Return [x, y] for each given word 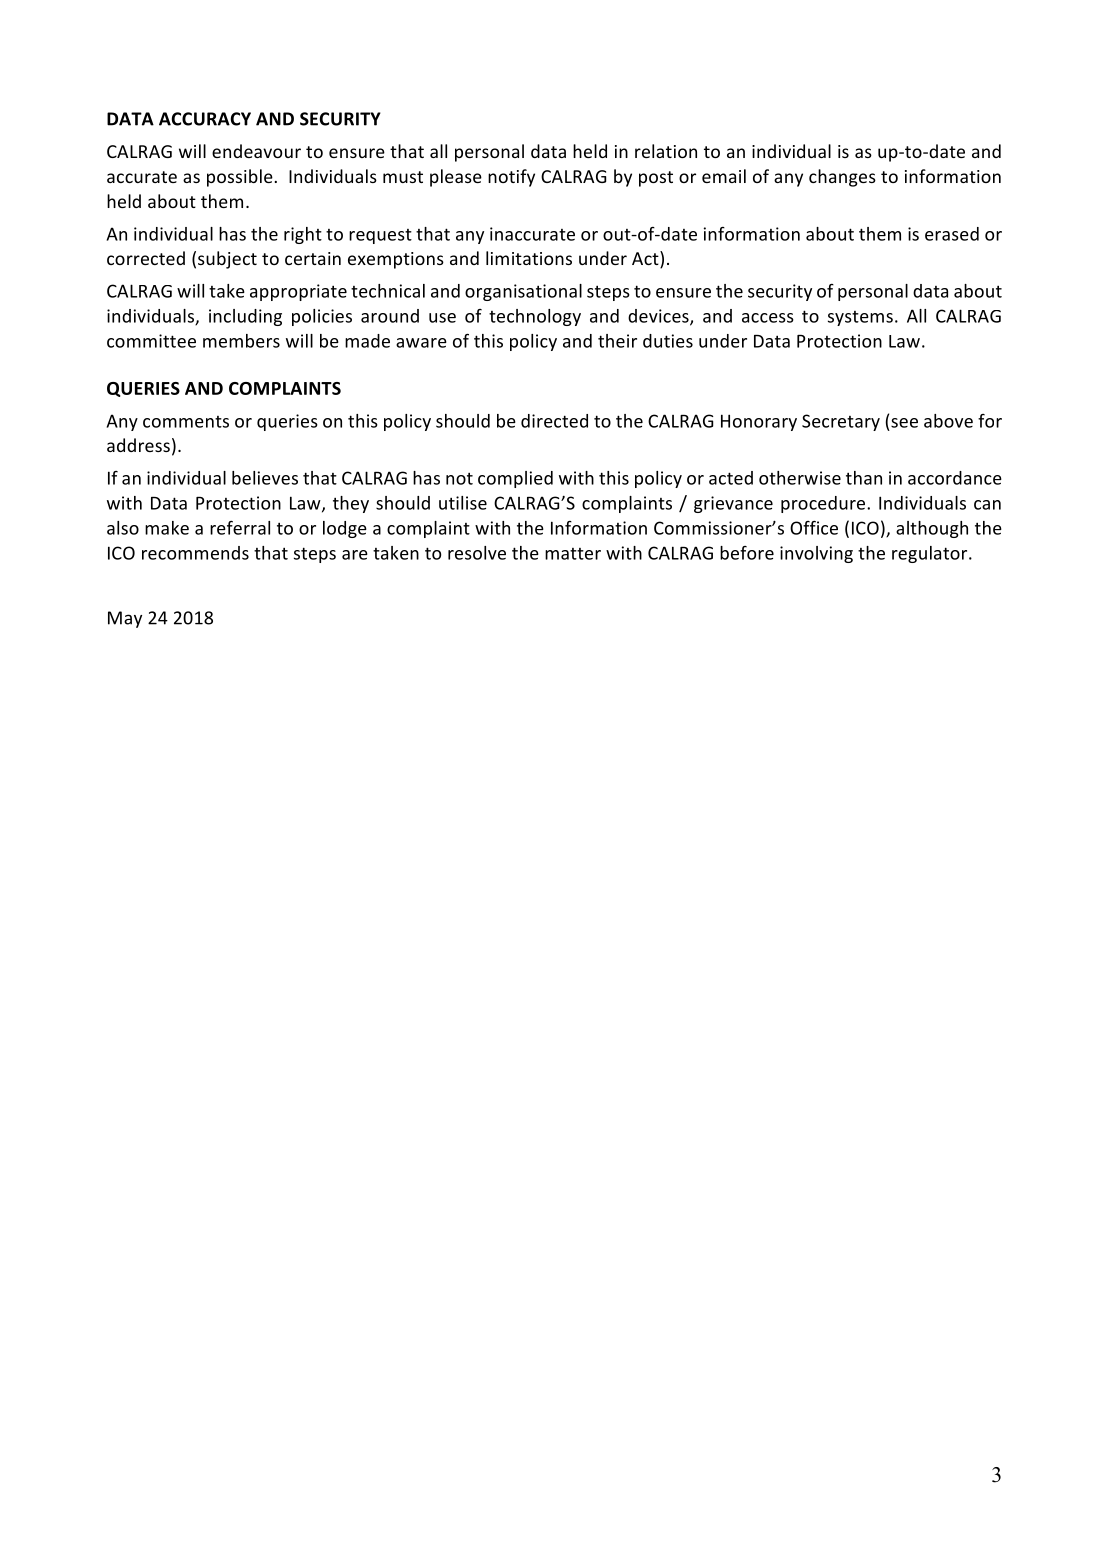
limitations [529, 258]
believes [265, 478]
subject [227, 260]
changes [842, 178]
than [864, 478]
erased [952, 234]
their [617, 341]
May [125, 619]
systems [860, 318]
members [241, 341]
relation [666, 151]
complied [515, 479]
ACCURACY [205, 119]
